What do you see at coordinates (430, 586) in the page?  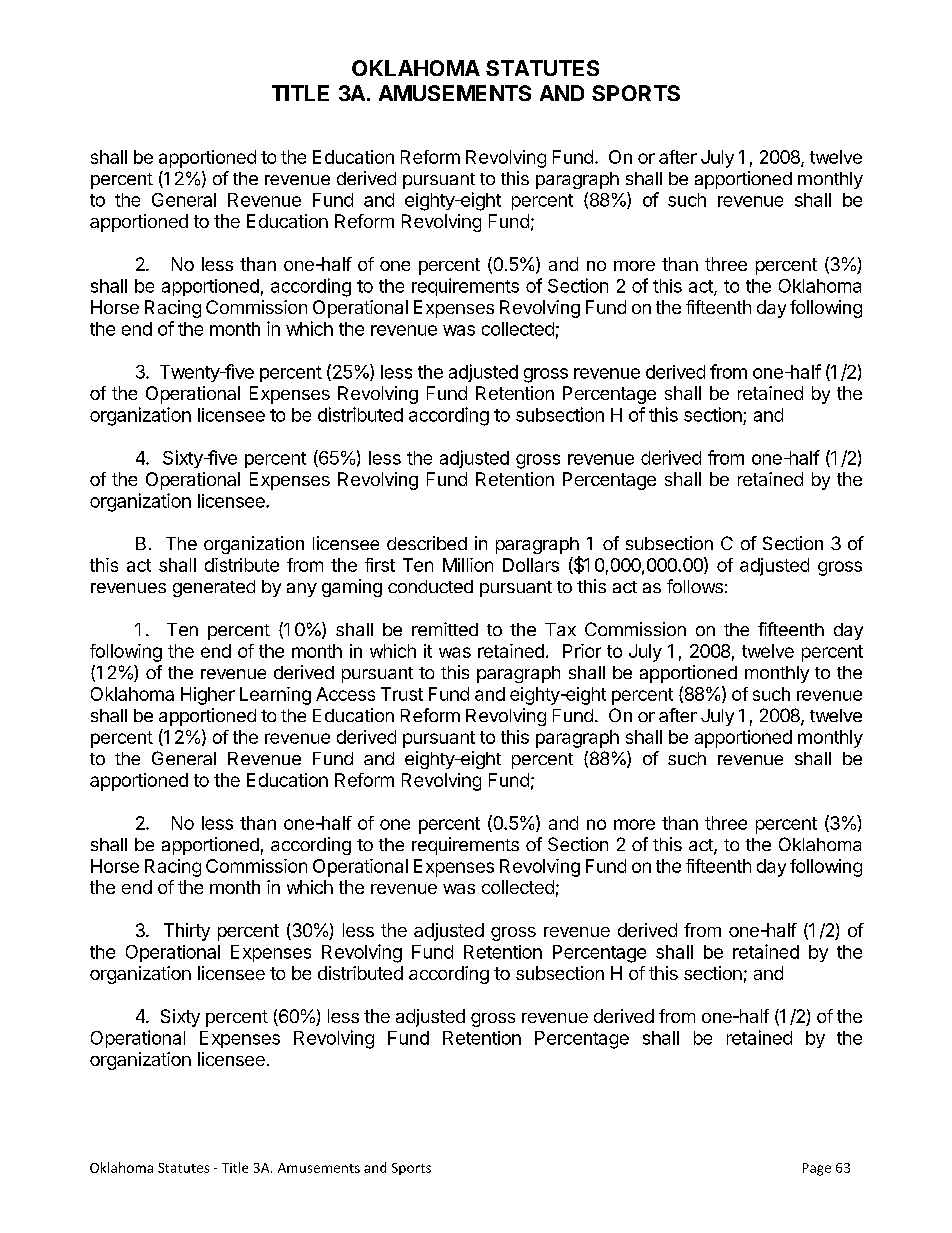 I see `conducted` at bounding box center [430, 586].
